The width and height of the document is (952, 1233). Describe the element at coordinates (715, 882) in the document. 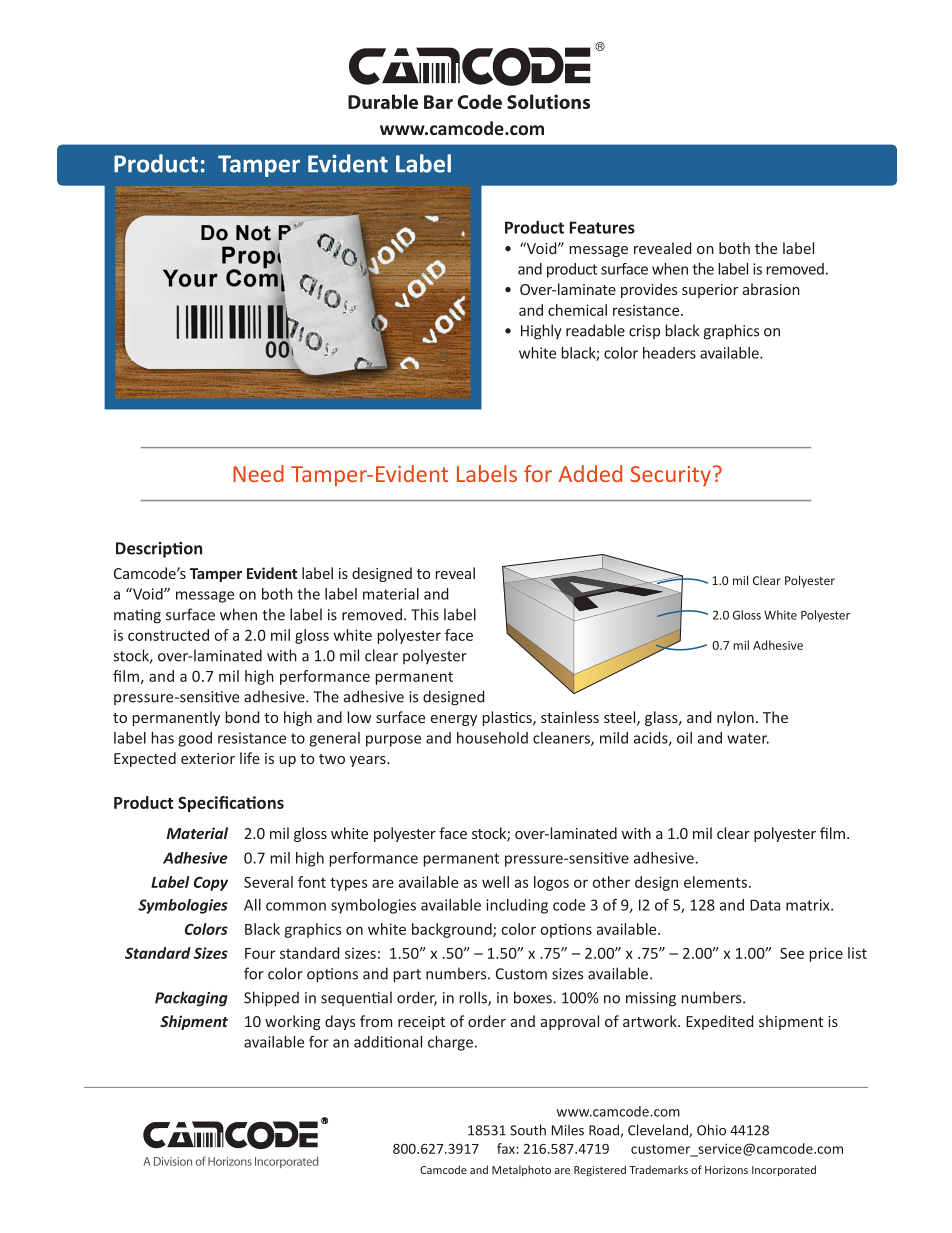

I see `elements` at that location.
